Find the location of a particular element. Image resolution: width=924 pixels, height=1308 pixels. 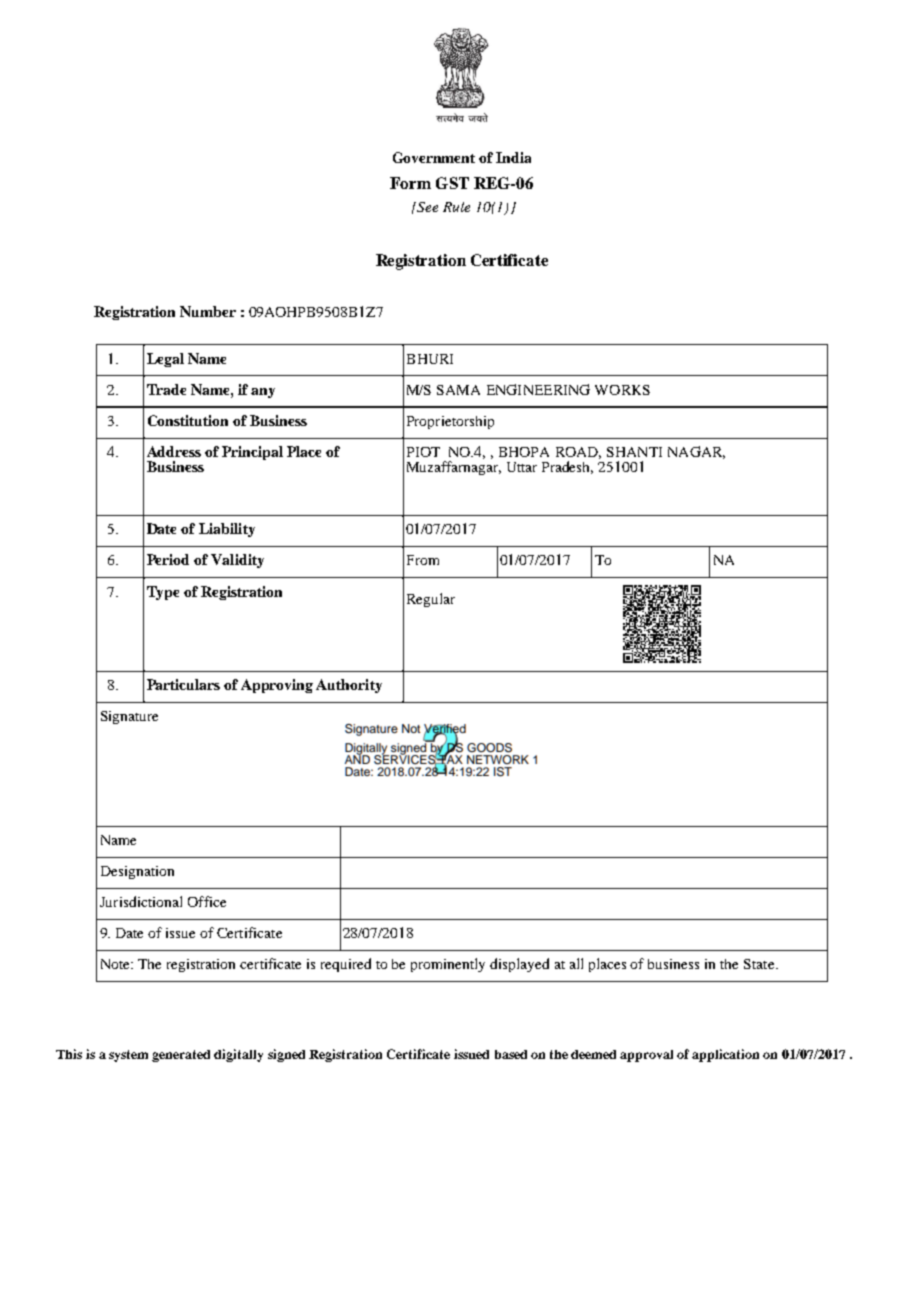

Number is located at coordinates (208, 311).
